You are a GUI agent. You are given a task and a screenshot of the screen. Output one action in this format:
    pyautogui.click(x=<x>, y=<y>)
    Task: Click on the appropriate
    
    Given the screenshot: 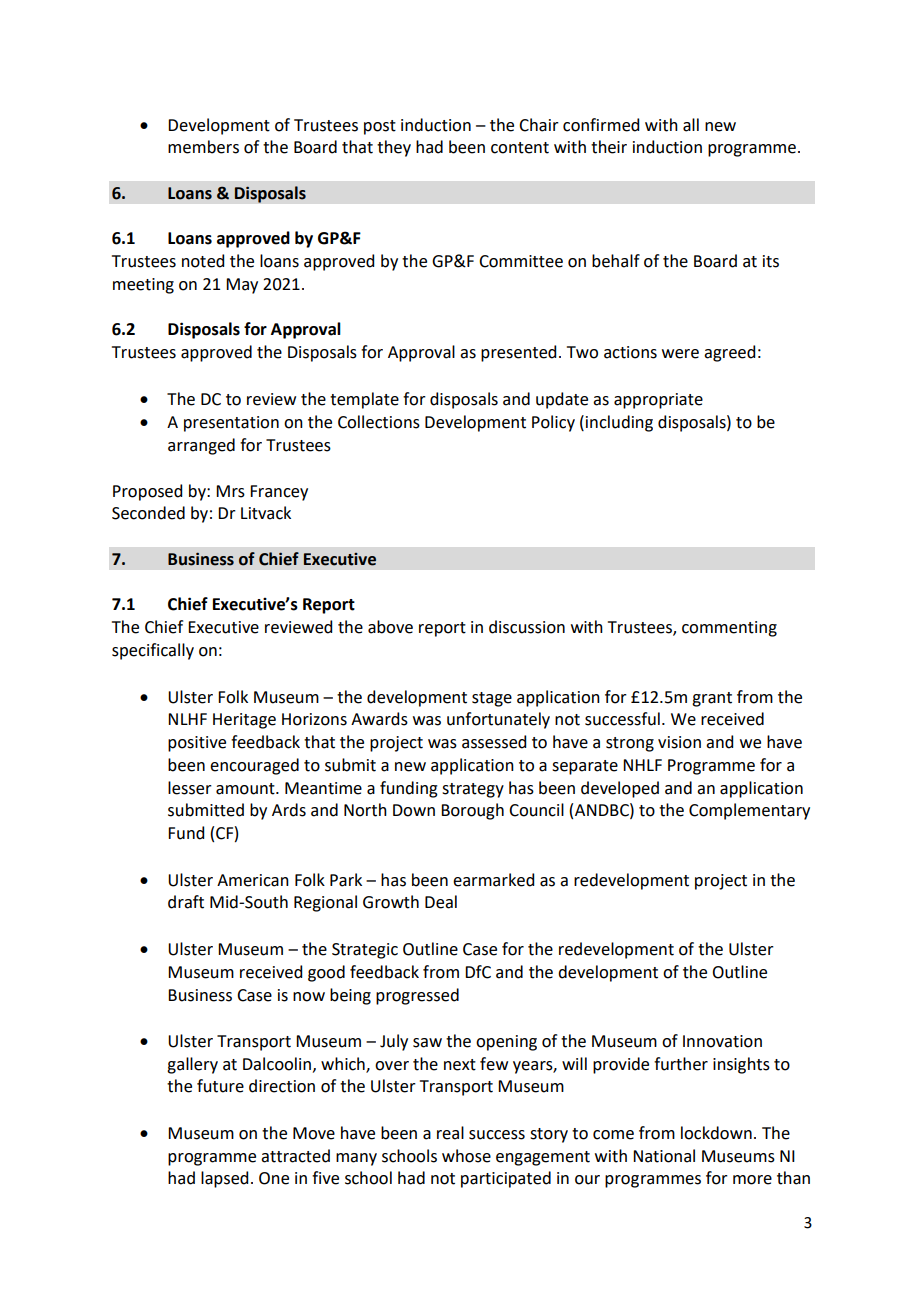 What is the action you would take?
    pyautogui.click(x=658, y=401)
